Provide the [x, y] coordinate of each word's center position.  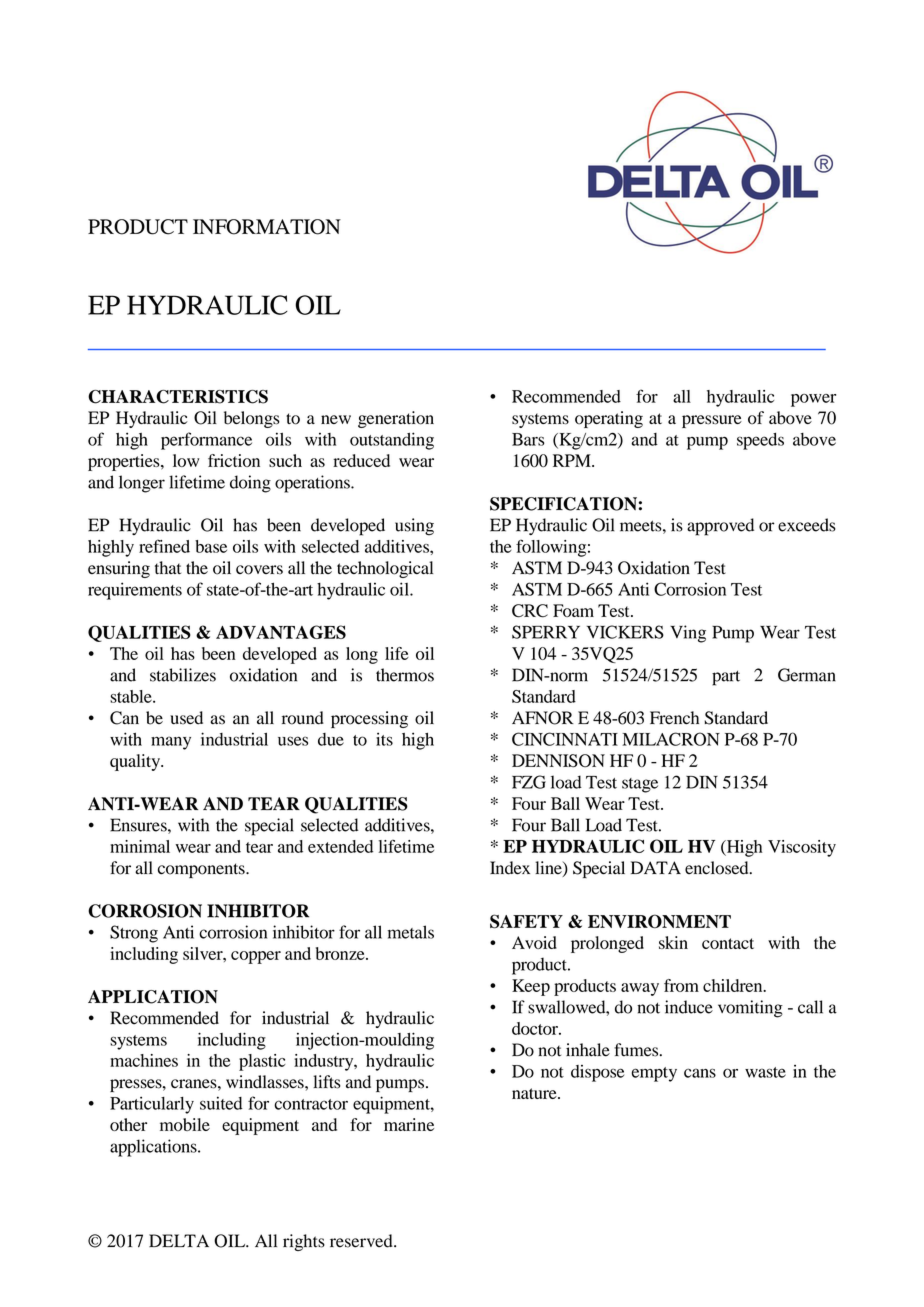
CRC [530, 611]
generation [396, 419]
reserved [362, 1241]
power [813, 400]
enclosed [718, 868]
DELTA [179, 1240]
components [202, 870]
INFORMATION [267, 227]
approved [720, 527]
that [168, 567]
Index [510, 868]
